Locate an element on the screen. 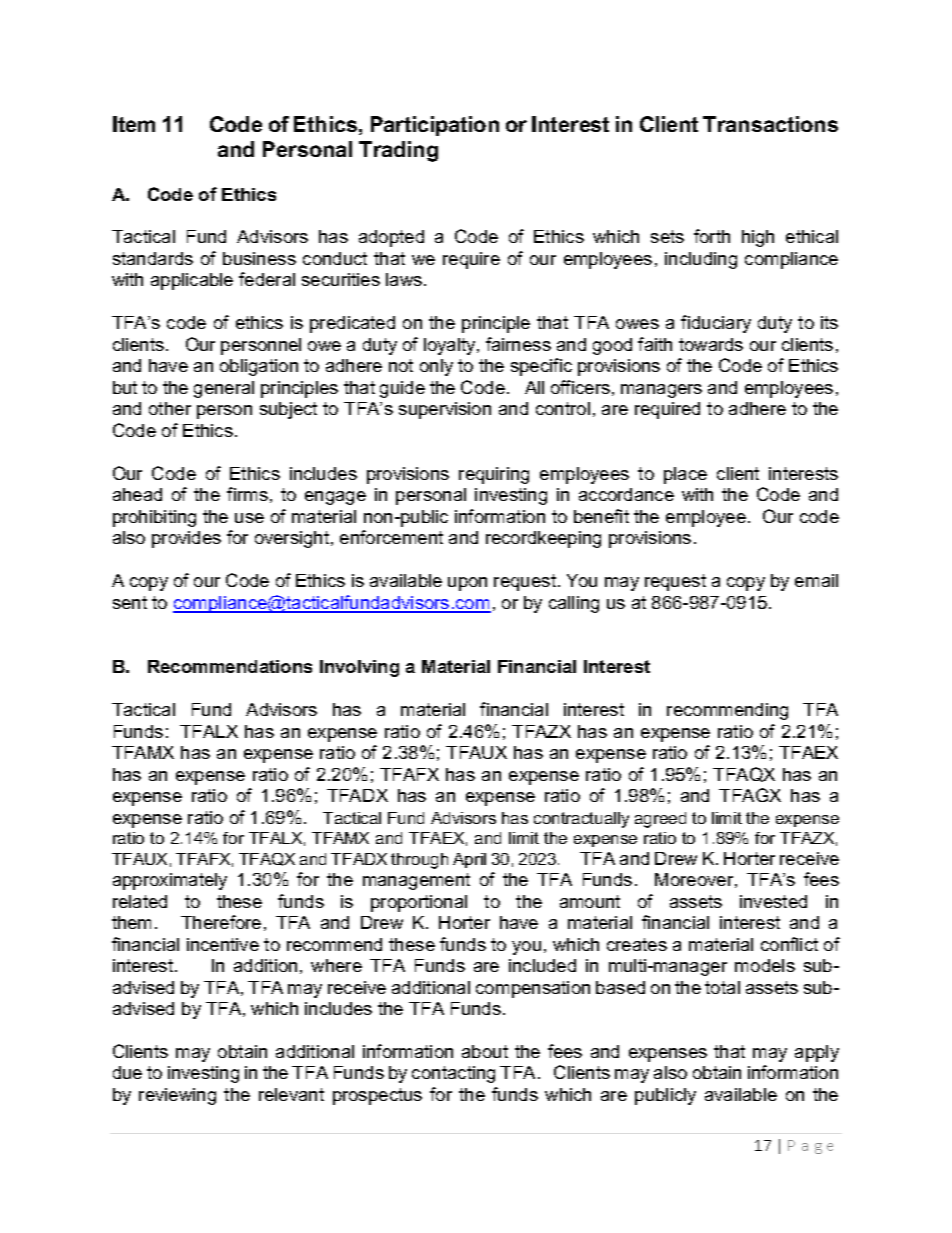 The height and width of the screenshot is (1233, 952). Participation is located at coordinates (435, 126).
